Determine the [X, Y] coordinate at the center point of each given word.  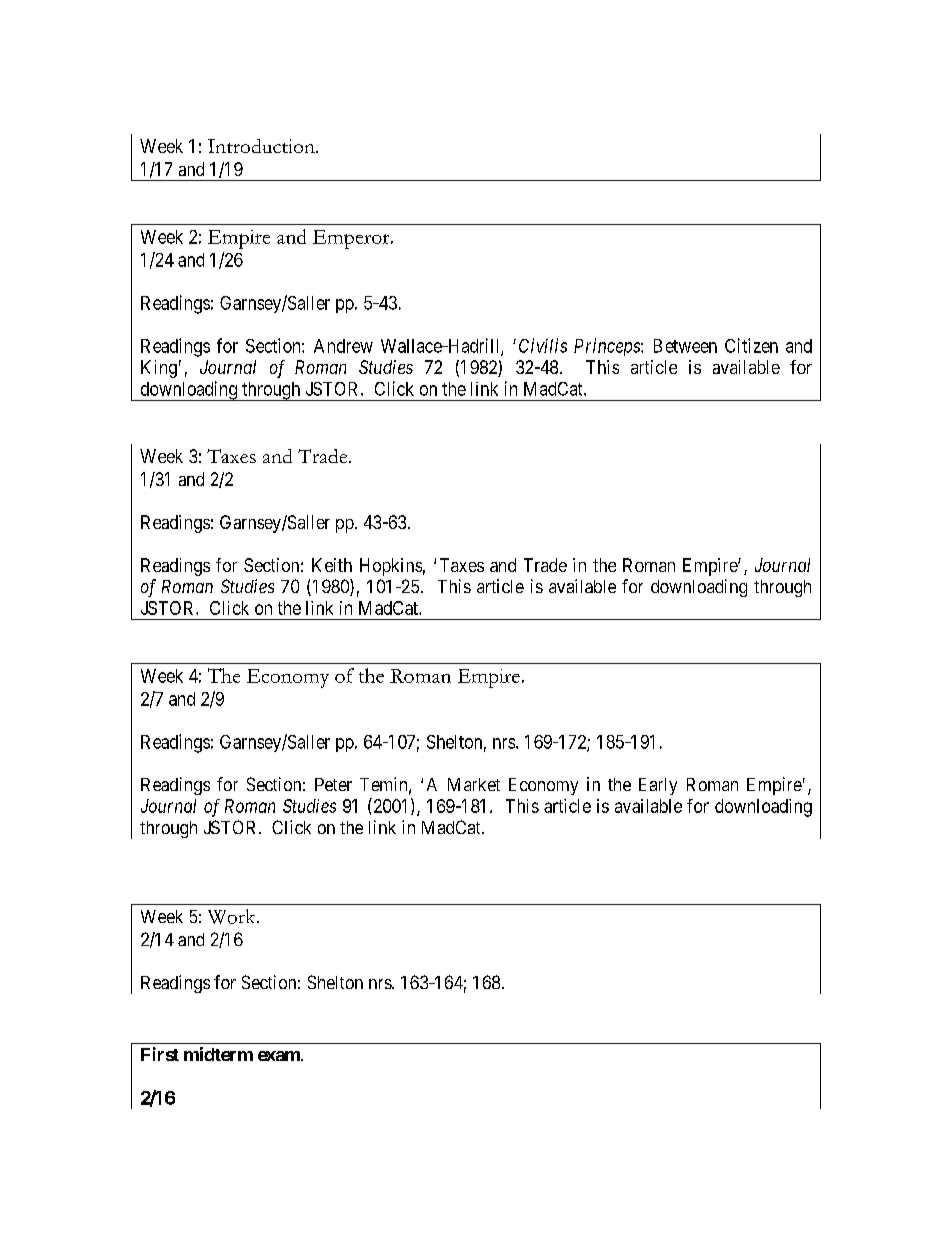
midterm [218, 1054]
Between [685, 346]
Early [658, 786]
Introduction [262, 146]
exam [280, 1056]
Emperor [352, 239]
